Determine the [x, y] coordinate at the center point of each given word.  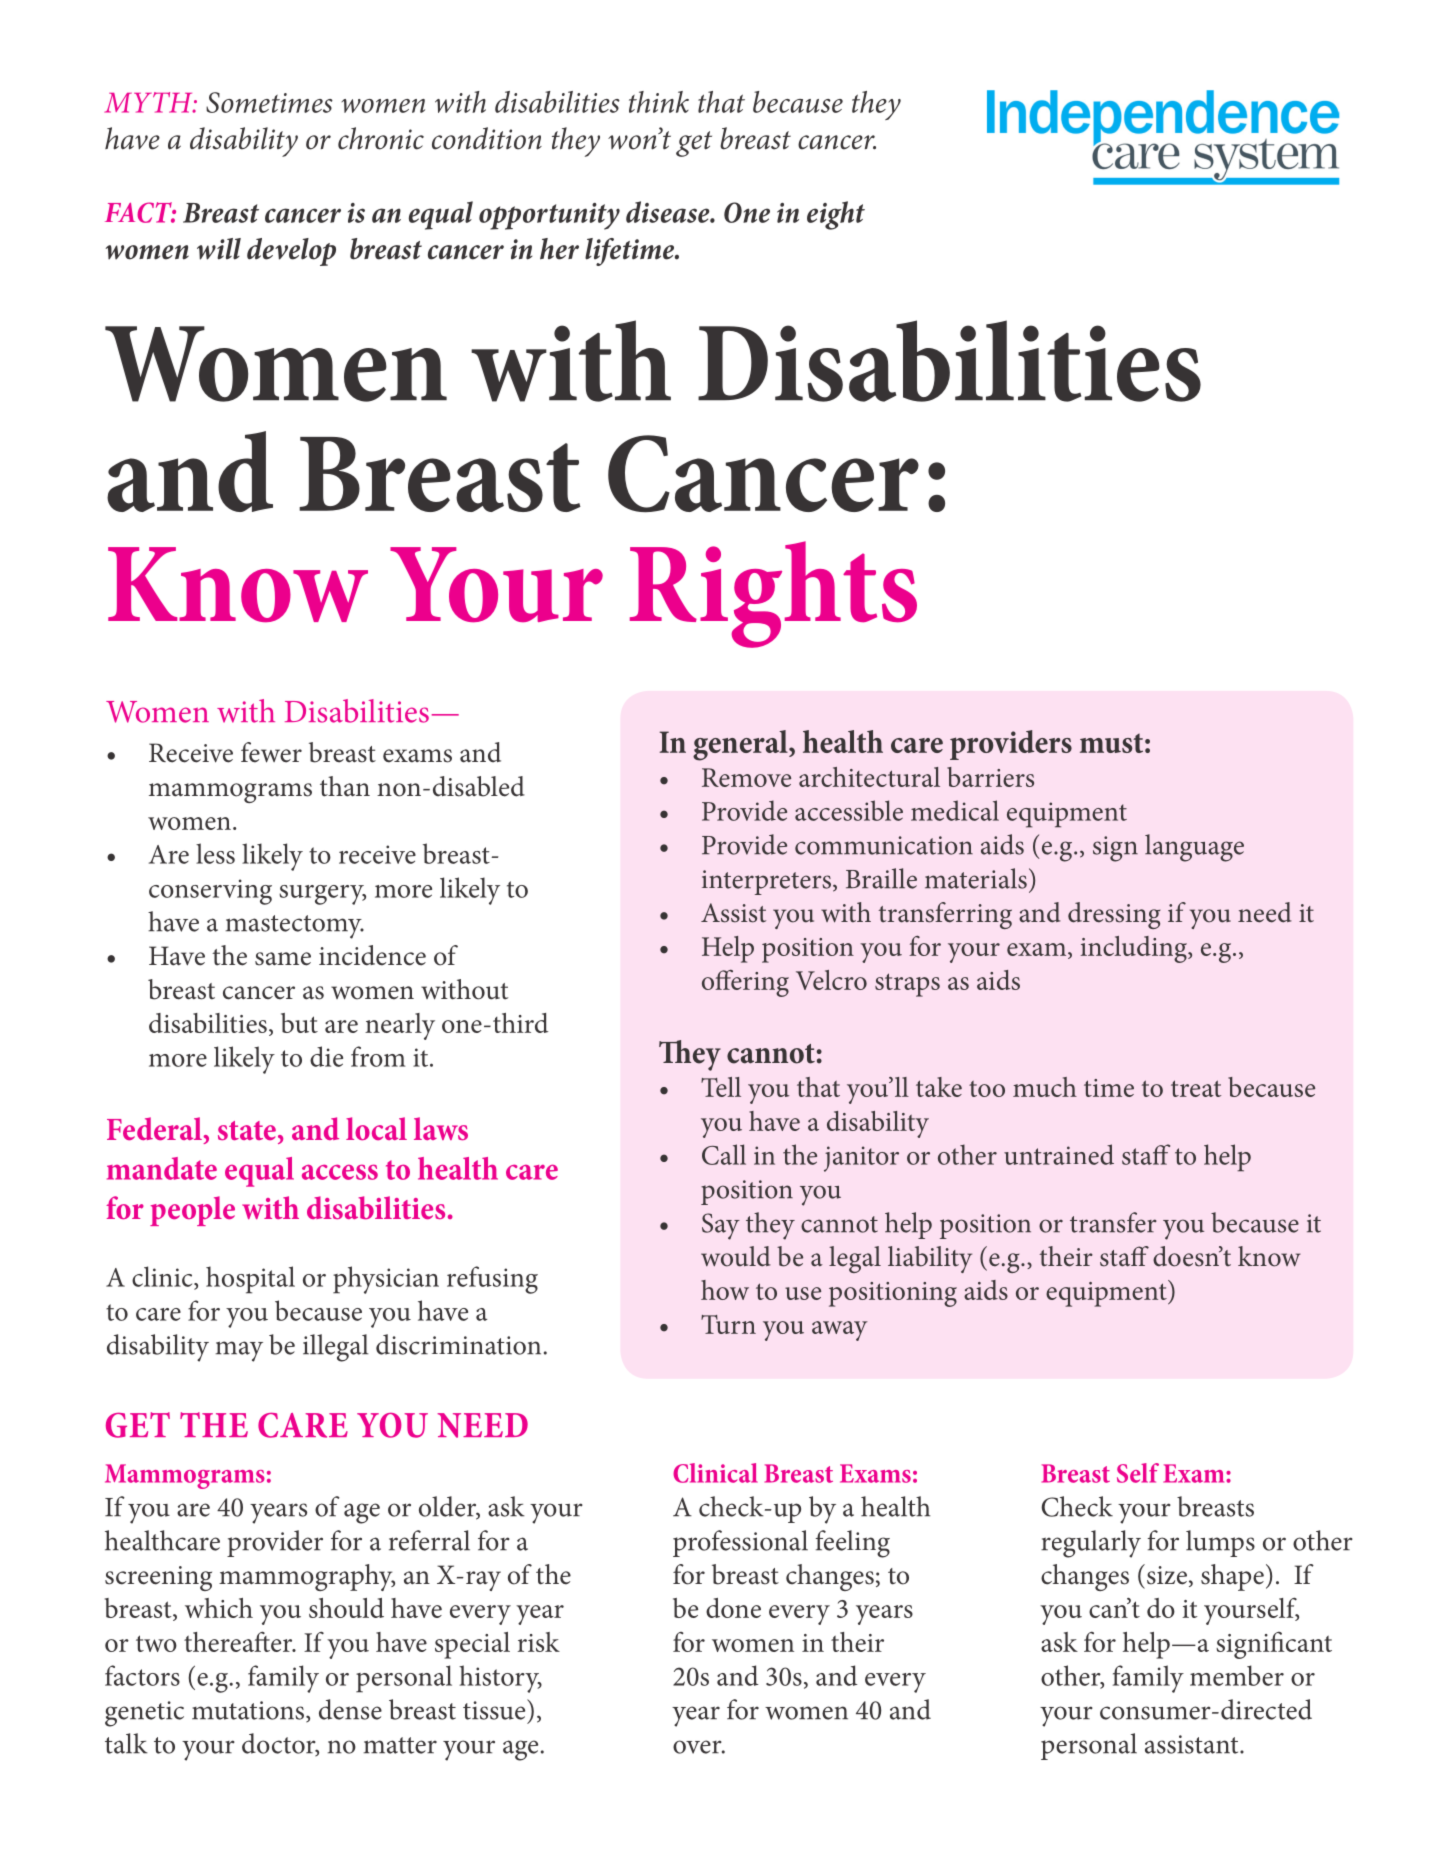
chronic [381, 138]
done [733, 1608]
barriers [990, 777]
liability [930, 1259]
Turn [728, 1324]
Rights [773, 594]
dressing [1114, 915]
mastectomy [294, 927]
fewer [271, 752]
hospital [250, 1280]
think [659, 102]
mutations [249, 1711]
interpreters [766, 882]
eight [836, 215]
